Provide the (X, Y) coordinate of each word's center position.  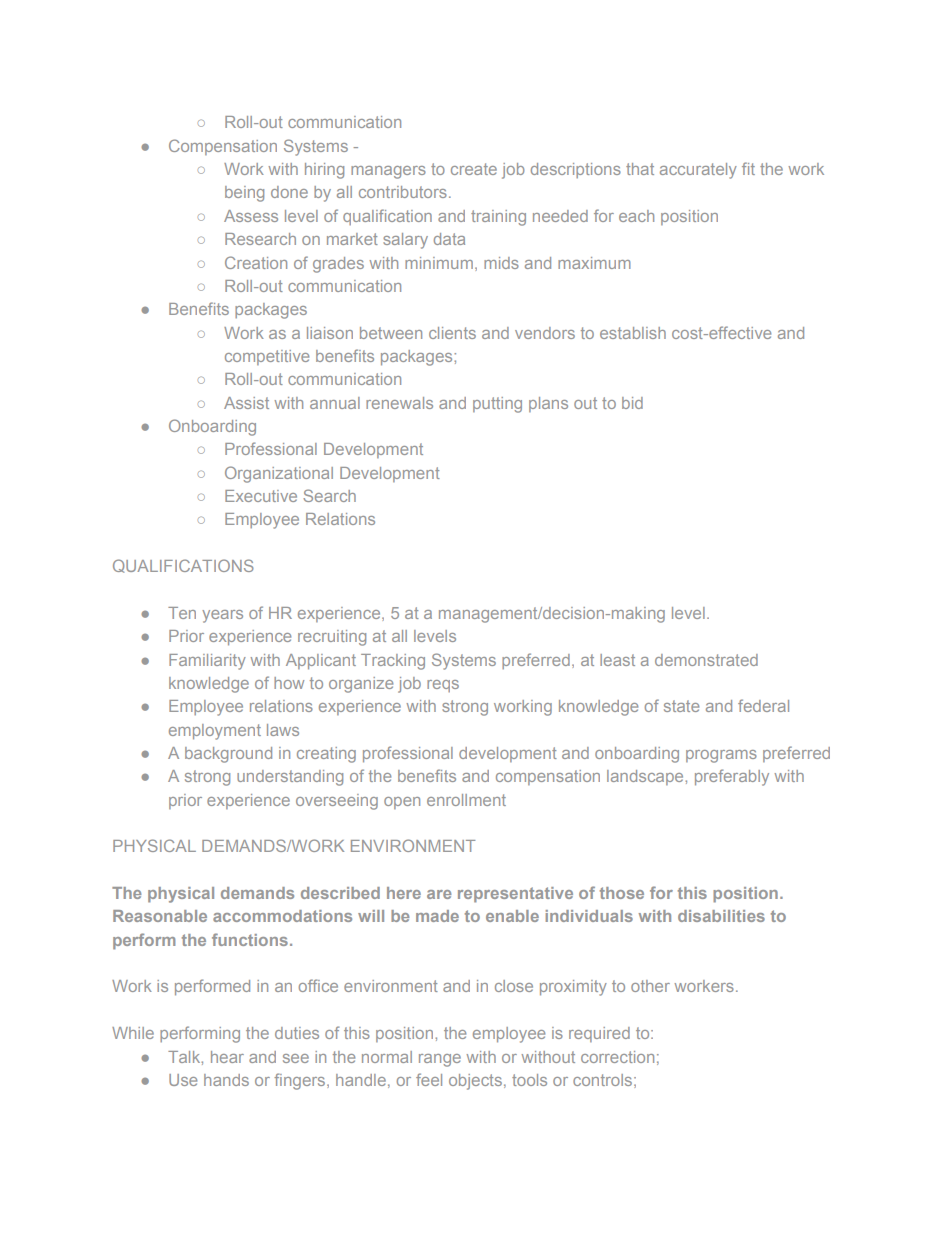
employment (215, 732)
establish (633, 333)
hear (227, 1057)
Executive (261, 496)
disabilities (721, 916)
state (681, 706)
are (439, 894)
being (244, 194)
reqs (443, 686)
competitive (267, 357)
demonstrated (706, 660)
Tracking (393, 662)
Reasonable (160, 916)
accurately (698, 171)
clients (452, 333)
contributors (403, 192)
